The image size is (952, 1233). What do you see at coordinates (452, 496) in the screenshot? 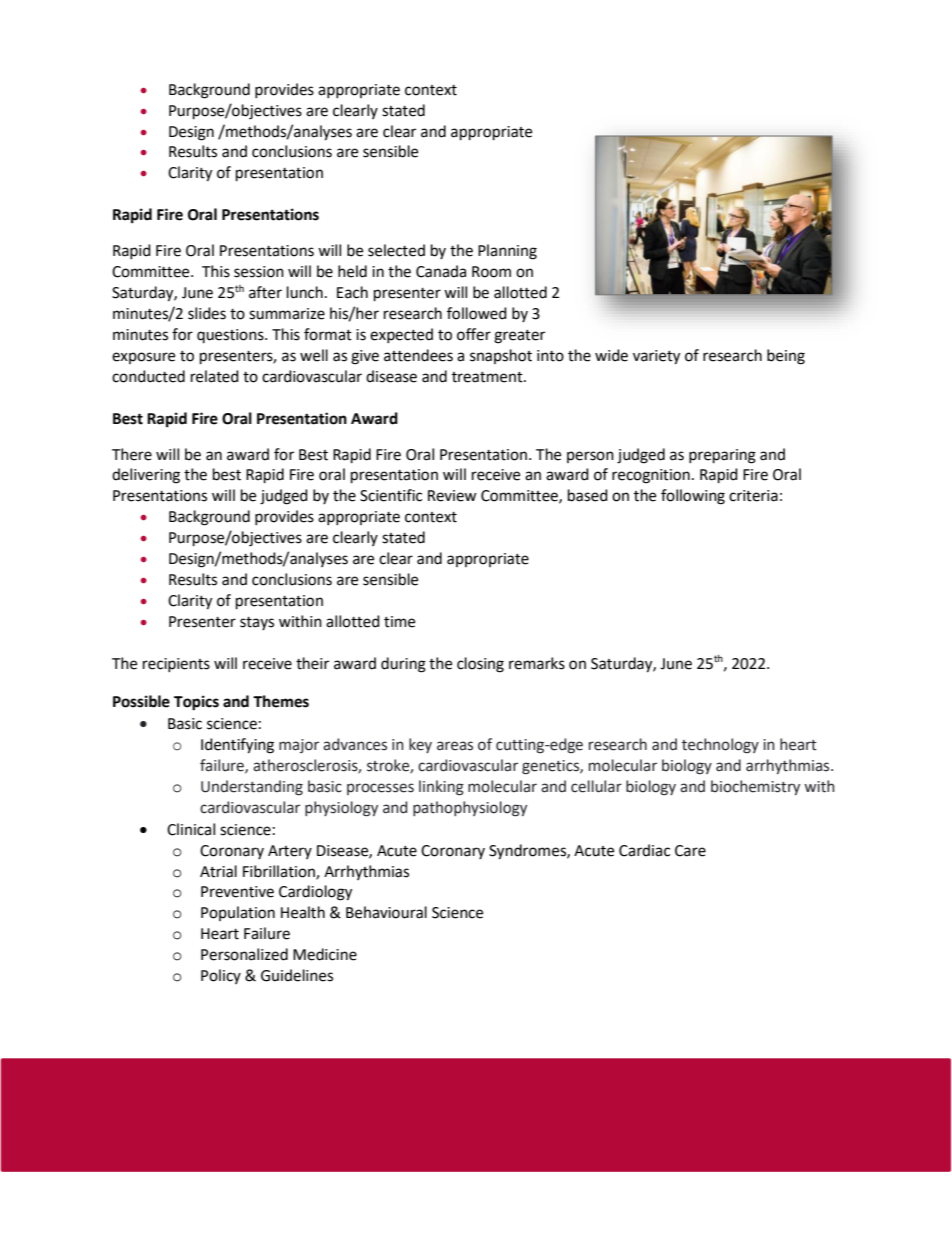
I see `Review` at bounding box center [452, 496].
